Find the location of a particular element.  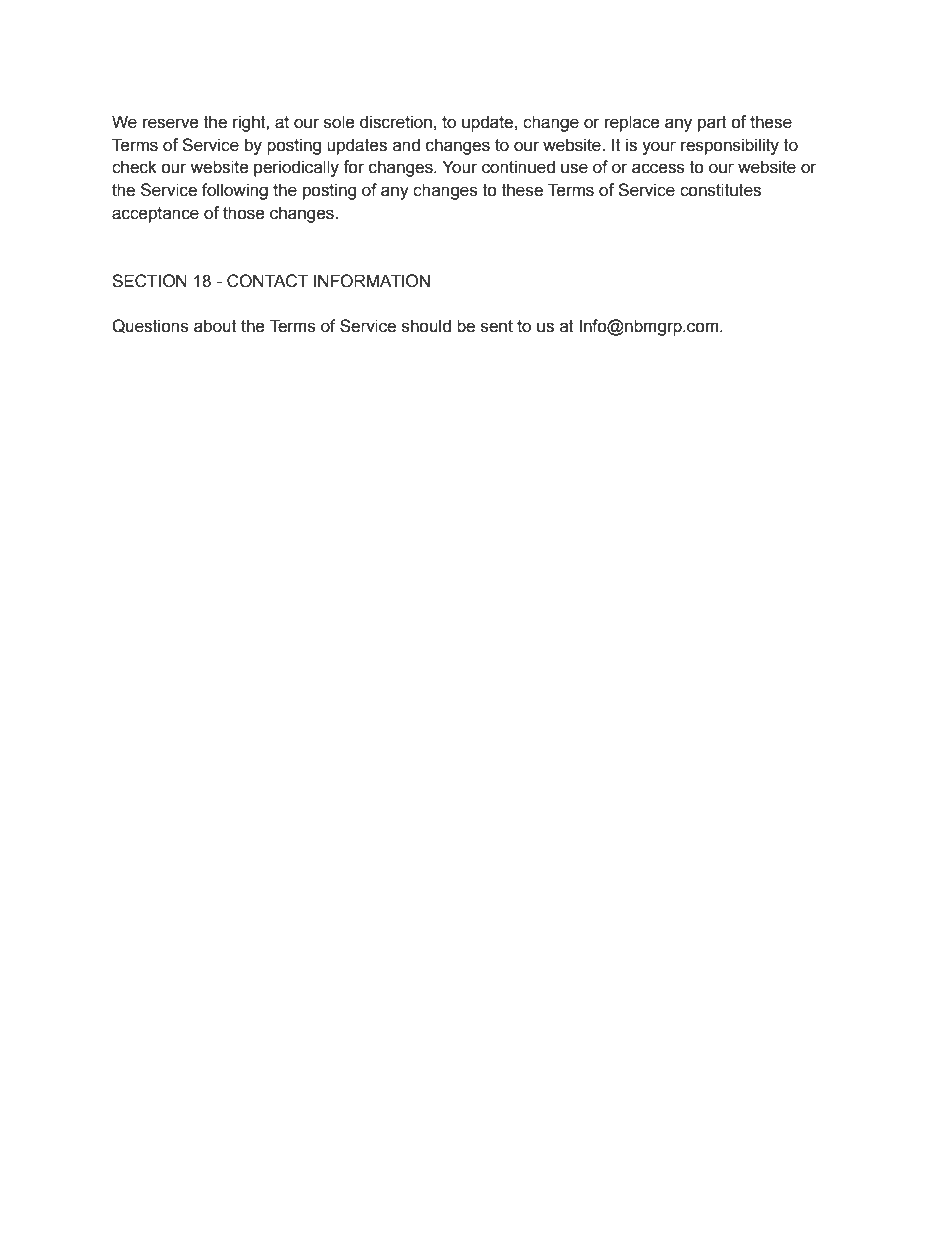

replace is located at coordinates (632, 123).
